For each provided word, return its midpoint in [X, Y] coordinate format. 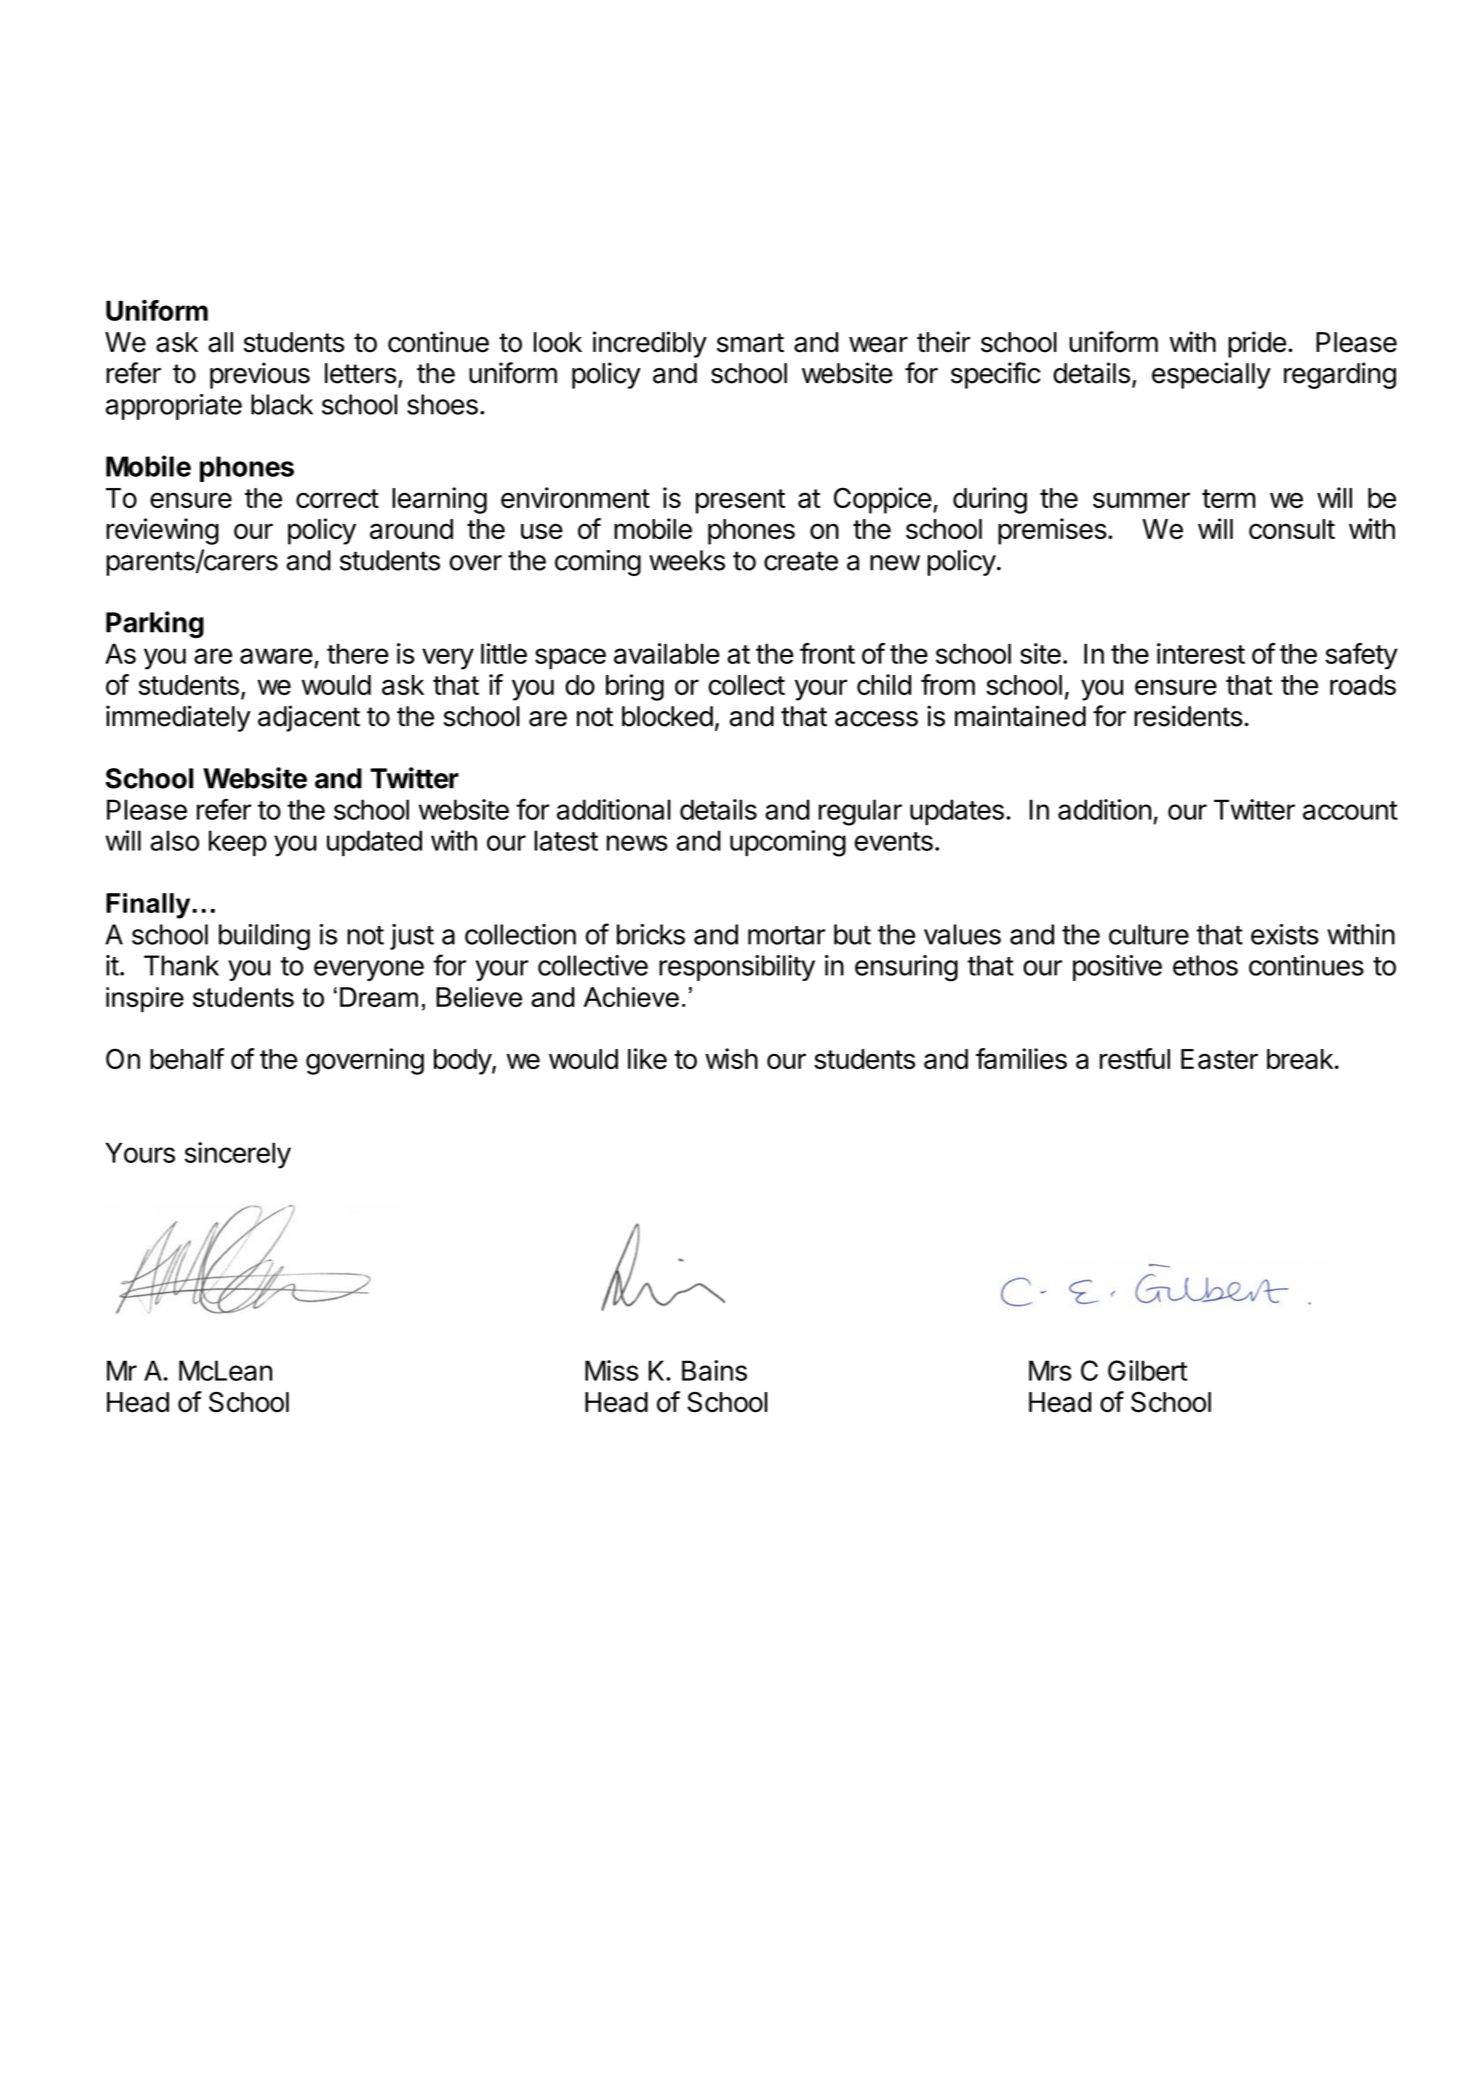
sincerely [238, 1155]
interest [1201, 653]
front [827, 653]
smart [750, 343]
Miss [612, 1370]
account [1350, 810]
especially [1211, 375]
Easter [1219, 1059]
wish [731, 1058]
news [637, 843]
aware [276, 656]
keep [238, 843]
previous [260, 375]
